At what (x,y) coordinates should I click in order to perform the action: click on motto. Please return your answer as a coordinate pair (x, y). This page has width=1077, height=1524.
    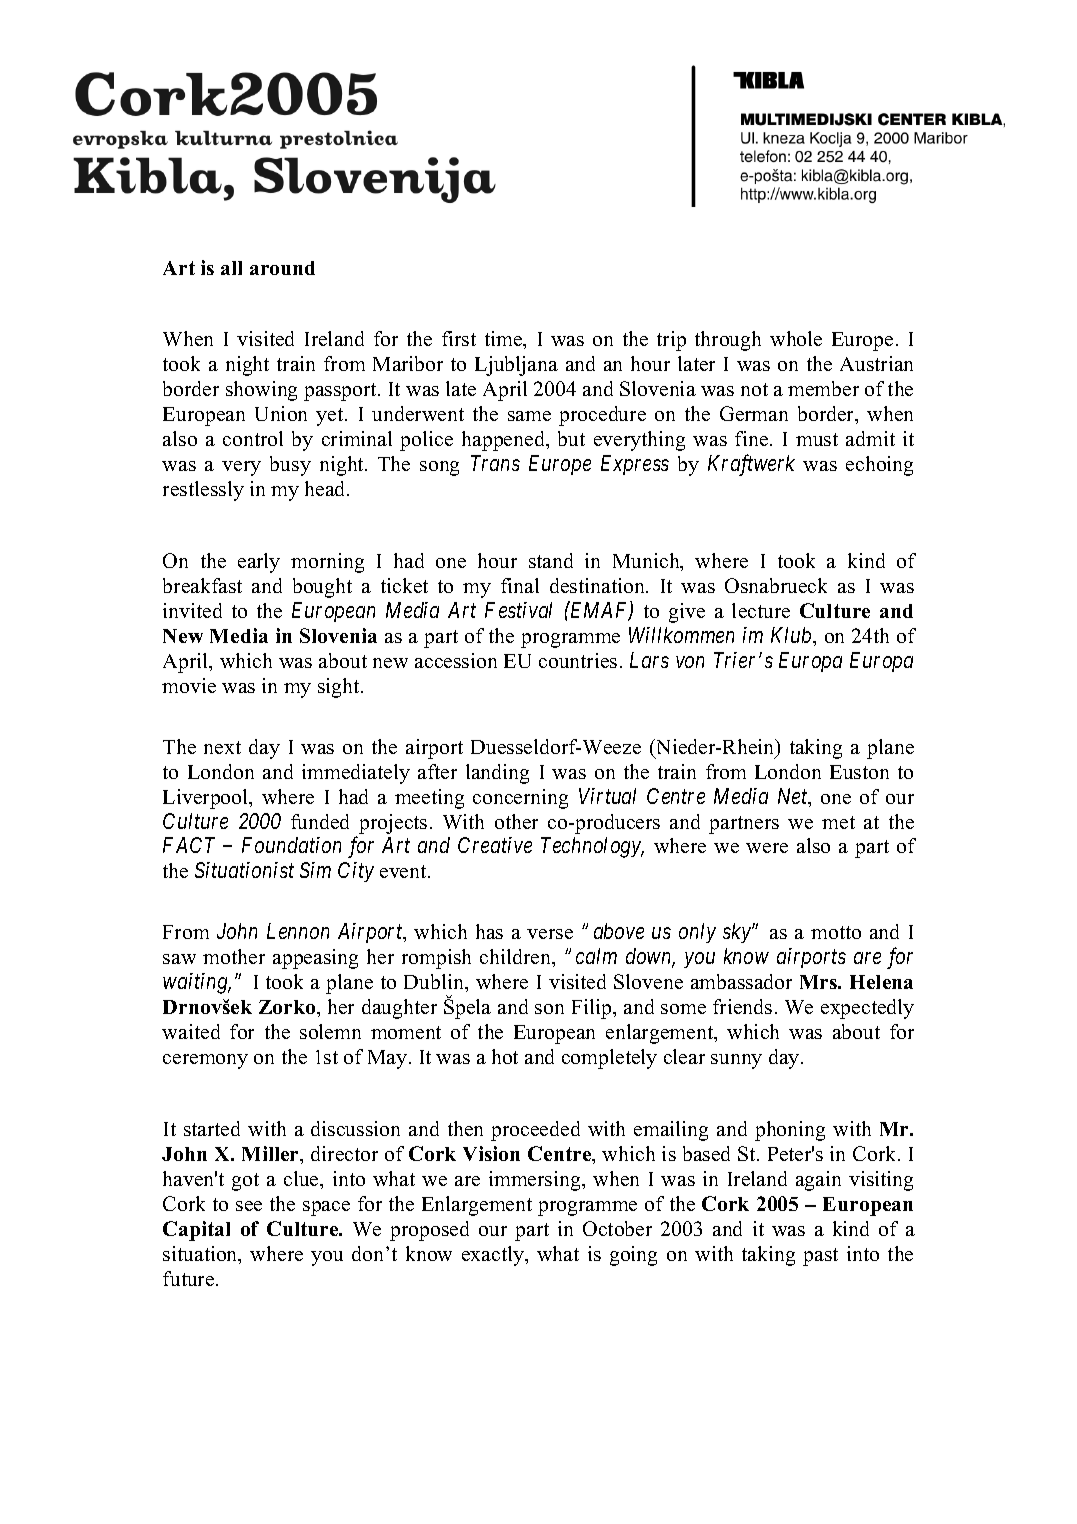
    Looking at the image, I should click on (836, 932).
